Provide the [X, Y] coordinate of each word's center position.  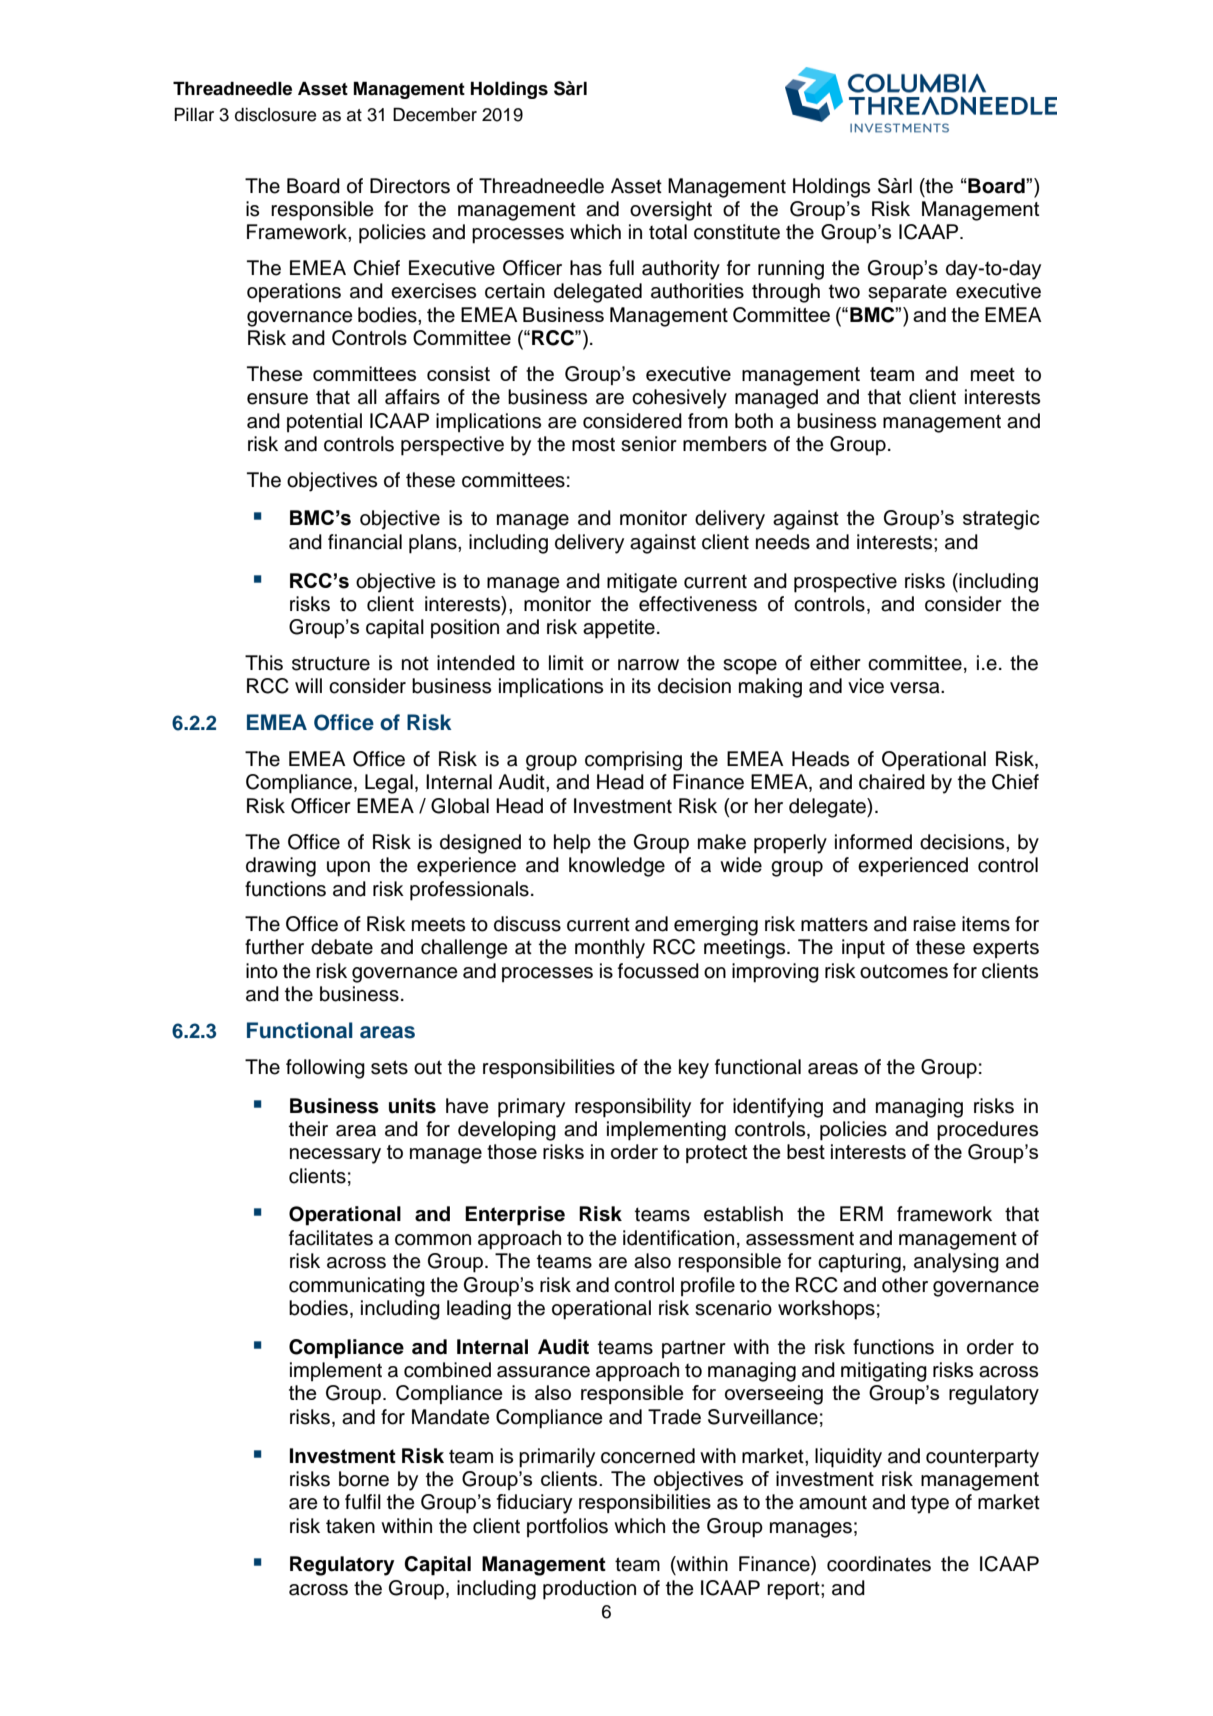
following [325, 1069]
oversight [671, 211]
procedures [987, 1131]
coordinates [879, 1564]
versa [916, 688]
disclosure [275, 115]
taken [350, 1526]
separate [907, 293]
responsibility [633, 1108]
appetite [619, 629]
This [264, 663]
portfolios [567, 1528]
